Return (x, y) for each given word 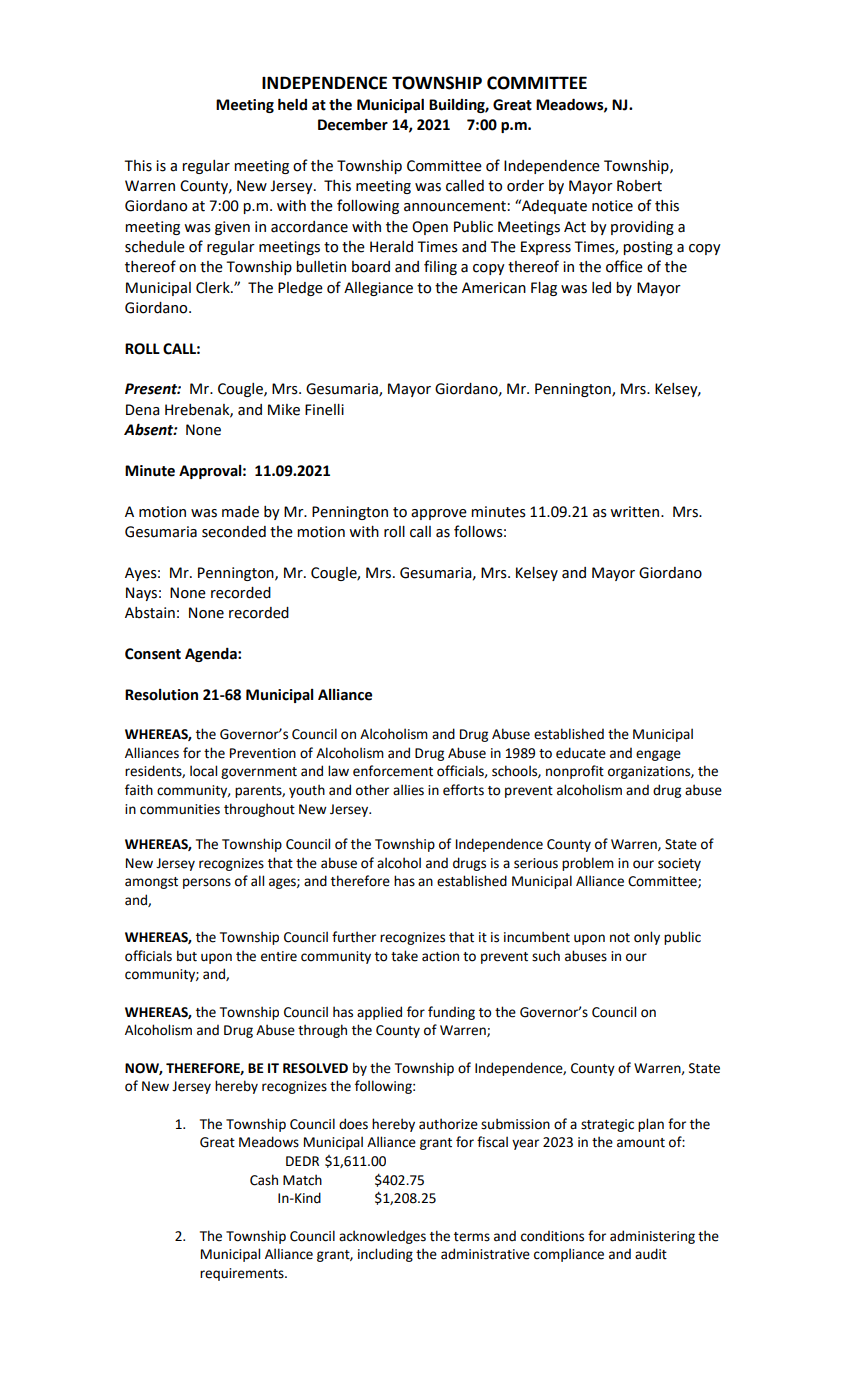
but (187, 956)
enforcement (393, 771)
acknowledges (382, 1237)
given (232, 228)
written (636, 512)
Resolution (161, 695)
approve (439, 514)
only (647, 938)
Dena (143, 410)
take (404, 956)
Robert (639, 186)
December (353, 124)
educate (581, 753)
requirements (243, 1274)
